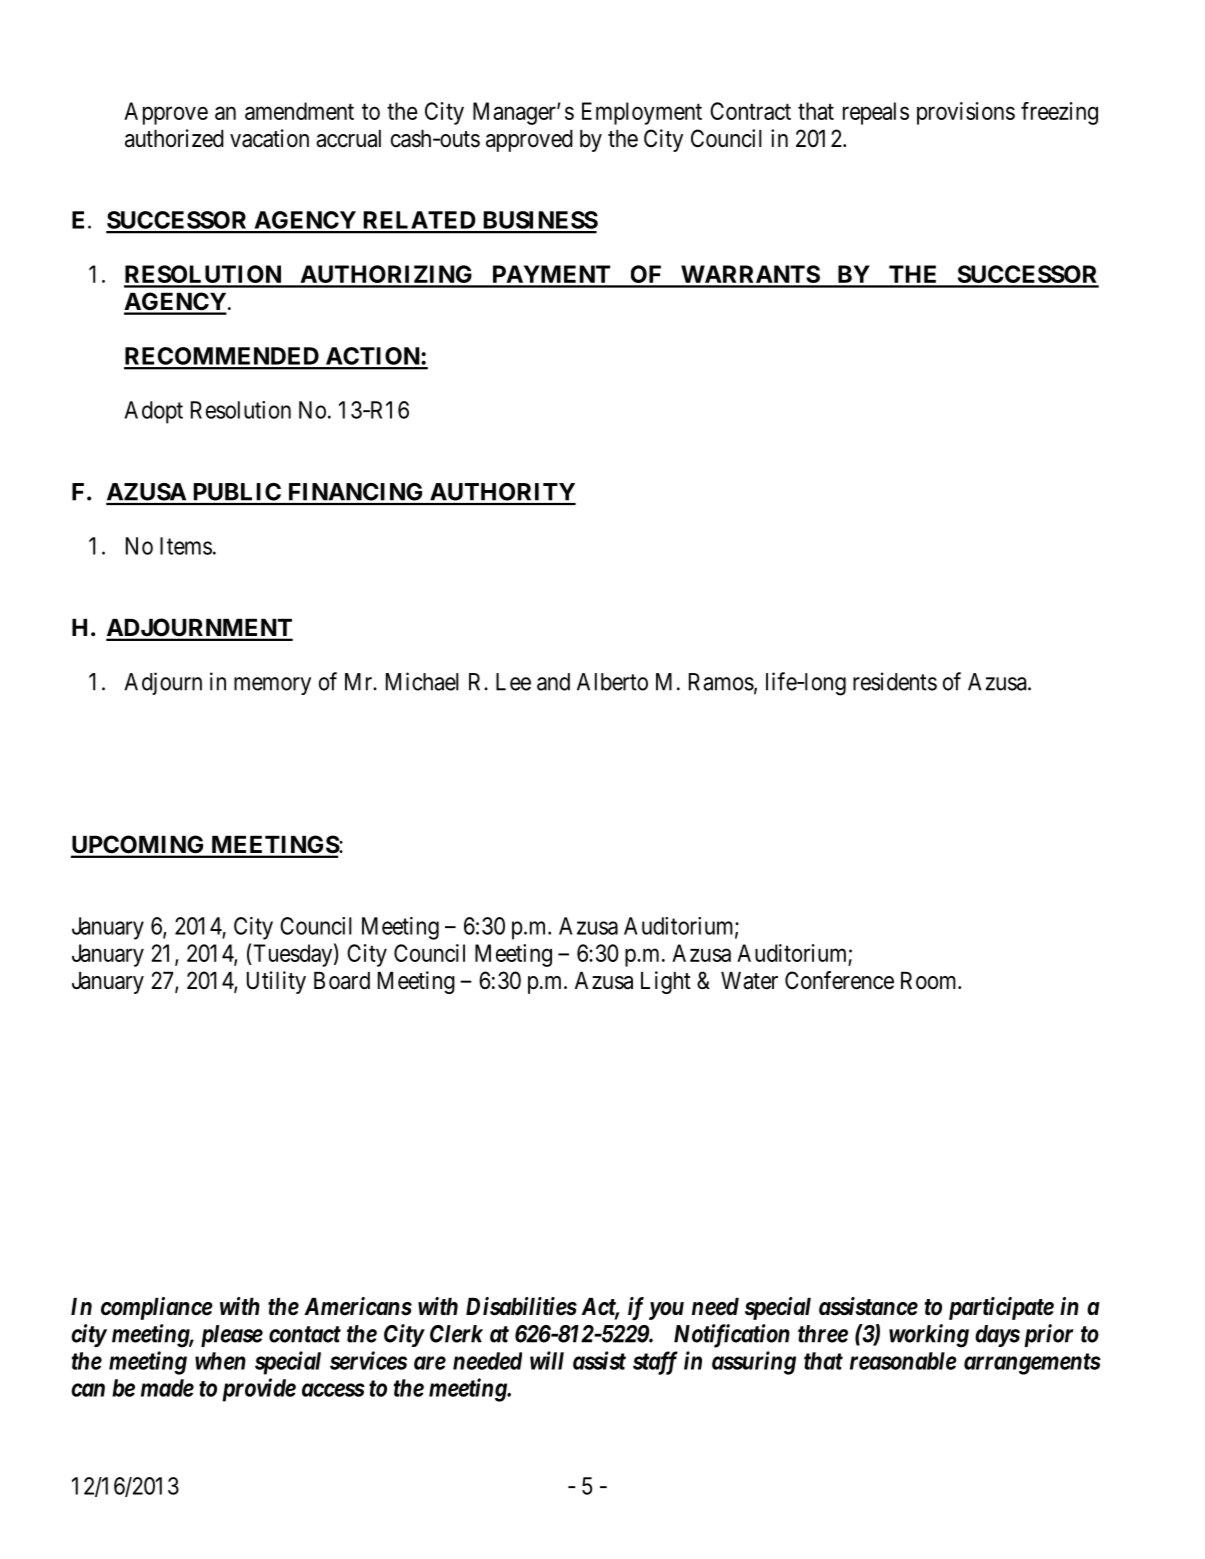  What do you see at coordinates (1059, 113) in the screenshot?
I see `freezing` at bounding box center [1059, 113].
